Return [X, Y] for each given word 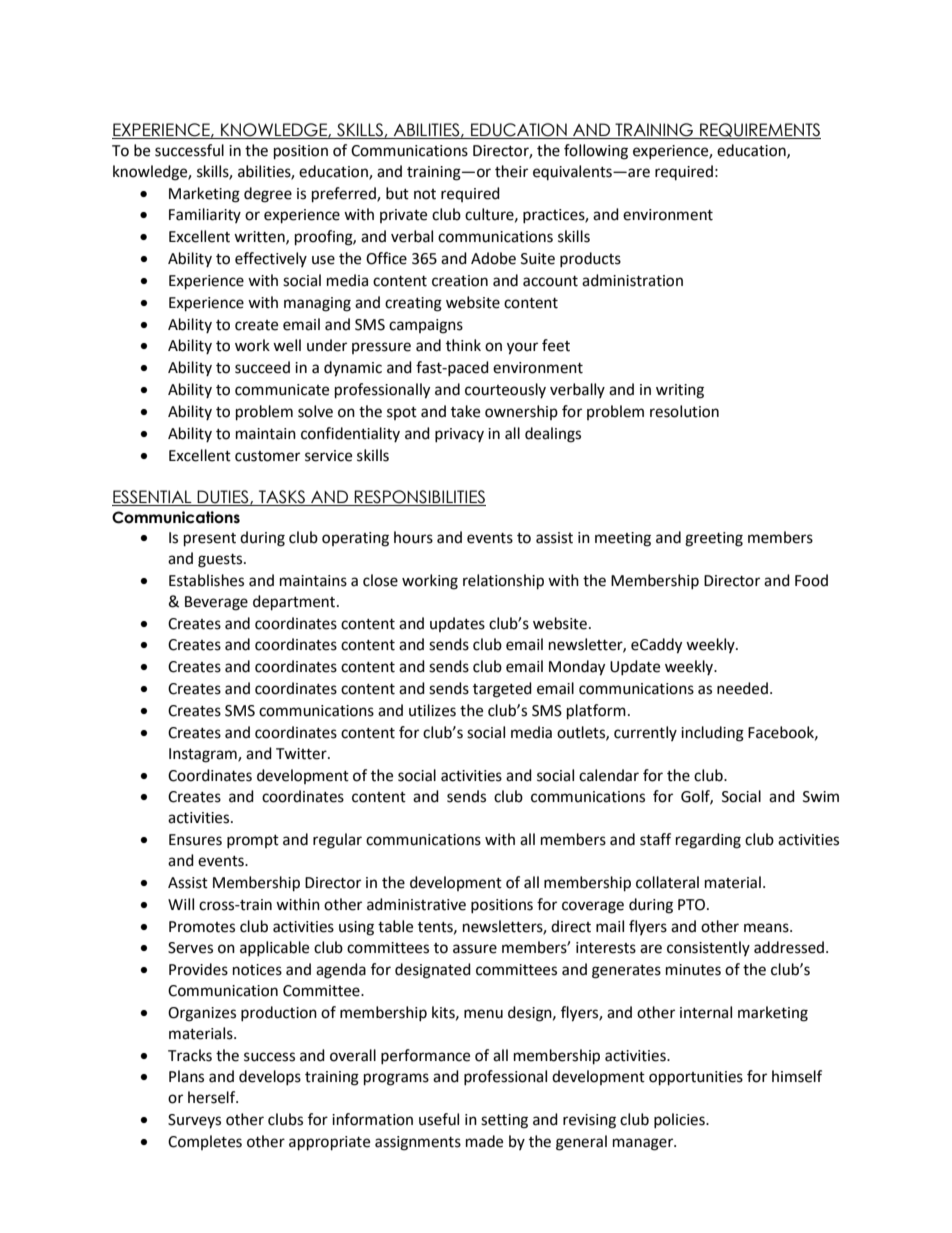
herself [213, 1097]
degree [268, 195]
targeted [502, 690]
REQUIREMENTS [759, 131]
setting [504, 1121]
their [511, 171]
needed [742, 688]
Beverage [216, 603]
